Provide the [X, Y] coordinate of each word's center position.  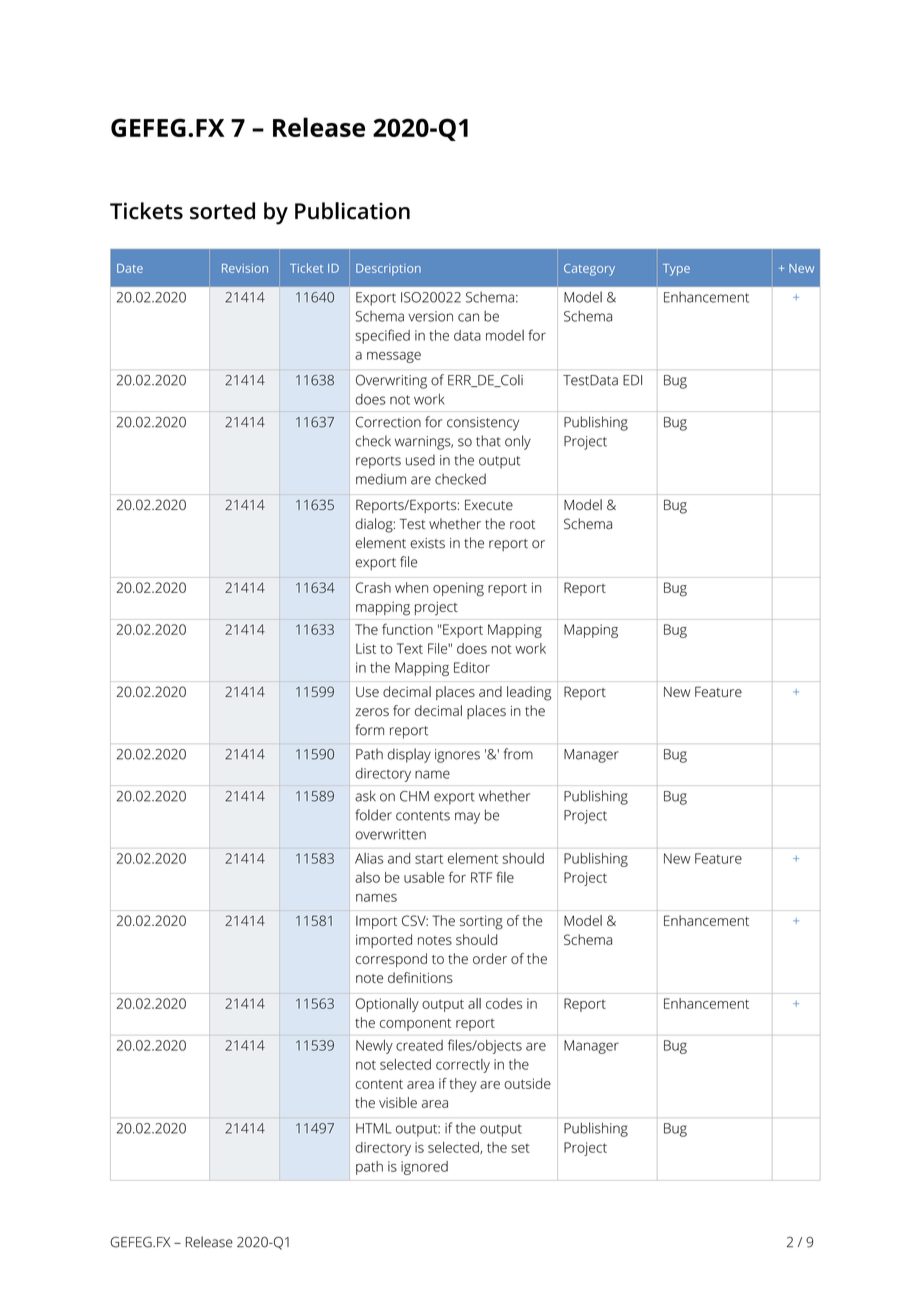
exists [427, 543]
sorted [222, 211]
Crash [373, 587]
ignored [424, 1168]
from [518, 754]
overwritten [390, 834]
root [522, 524]
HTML [373, 1128]
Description [388, 270]
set [520, 1148]
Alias [369, 858]
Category [589, 270]
